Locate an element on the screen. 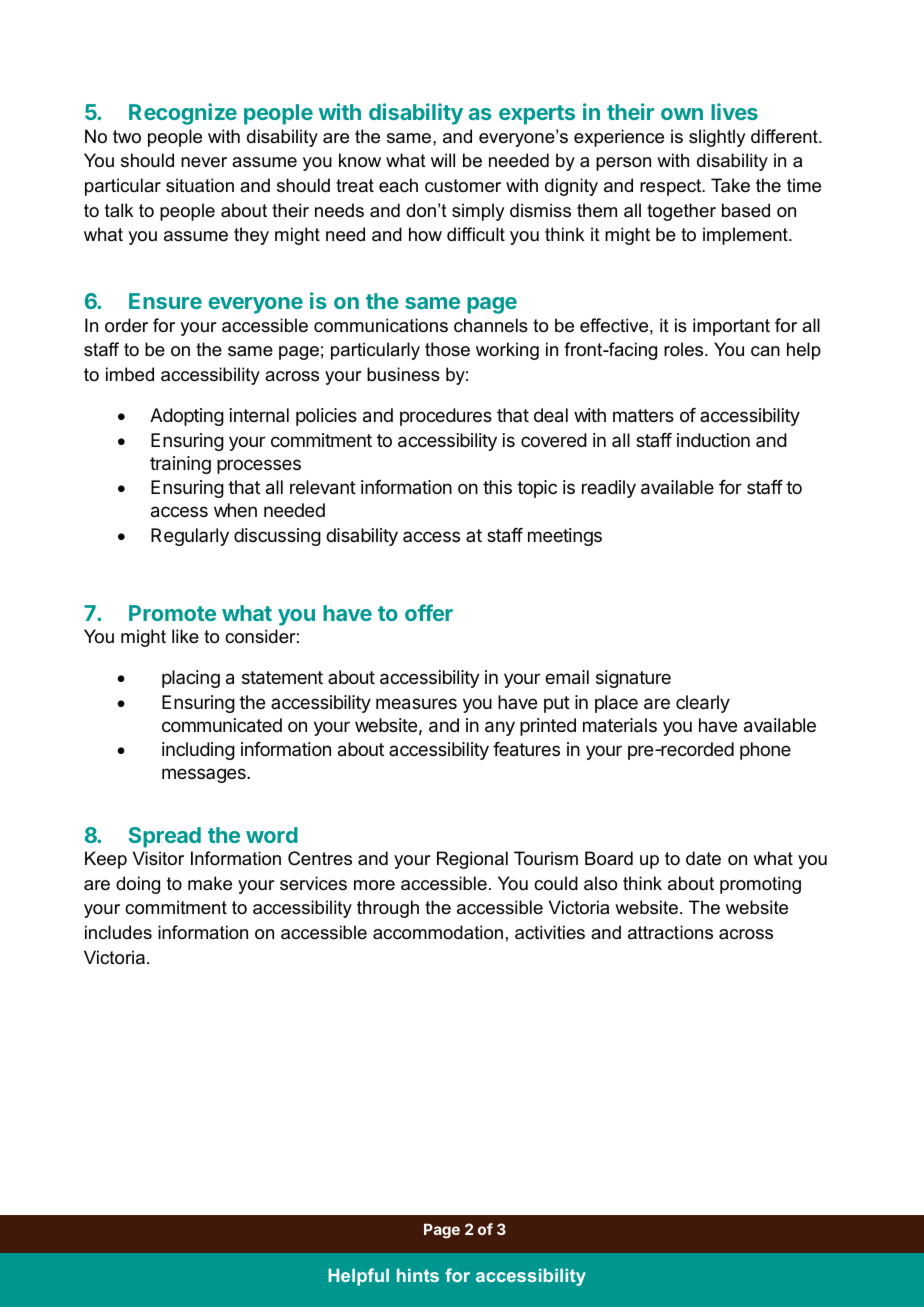 The width and height of the screenshot is (924, 1307). activities is located at coordinates (550, 932).
